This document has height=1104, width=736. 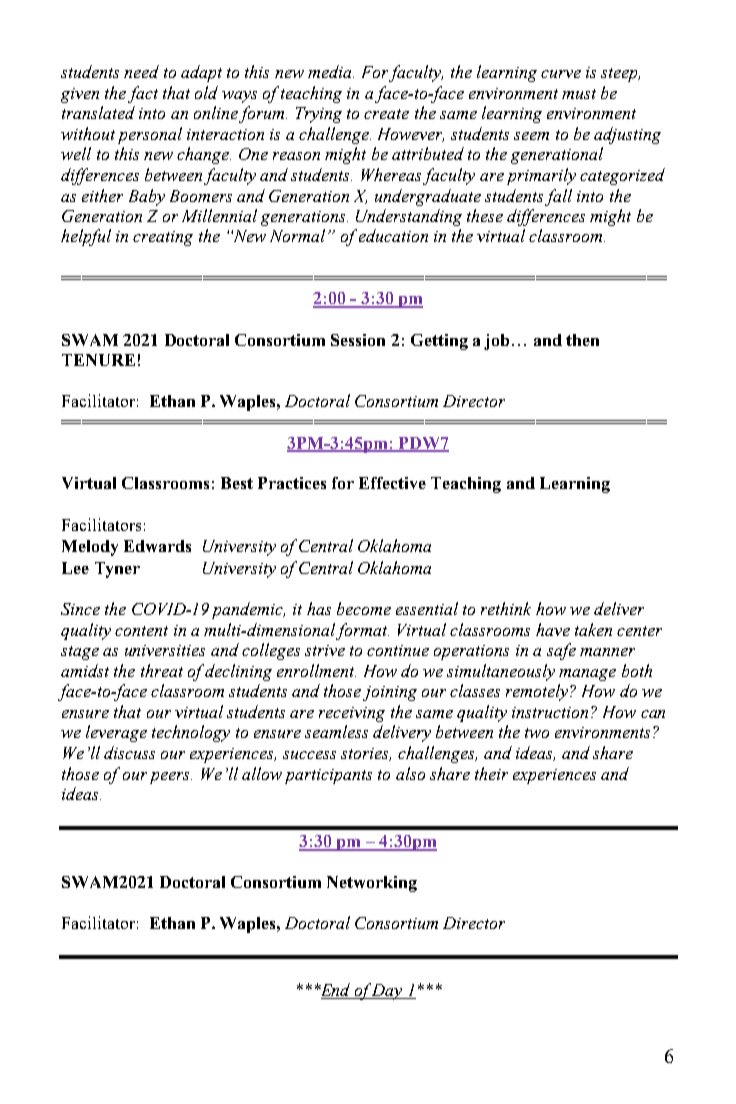 I want to click on manage, so click(x=587, y=675).
